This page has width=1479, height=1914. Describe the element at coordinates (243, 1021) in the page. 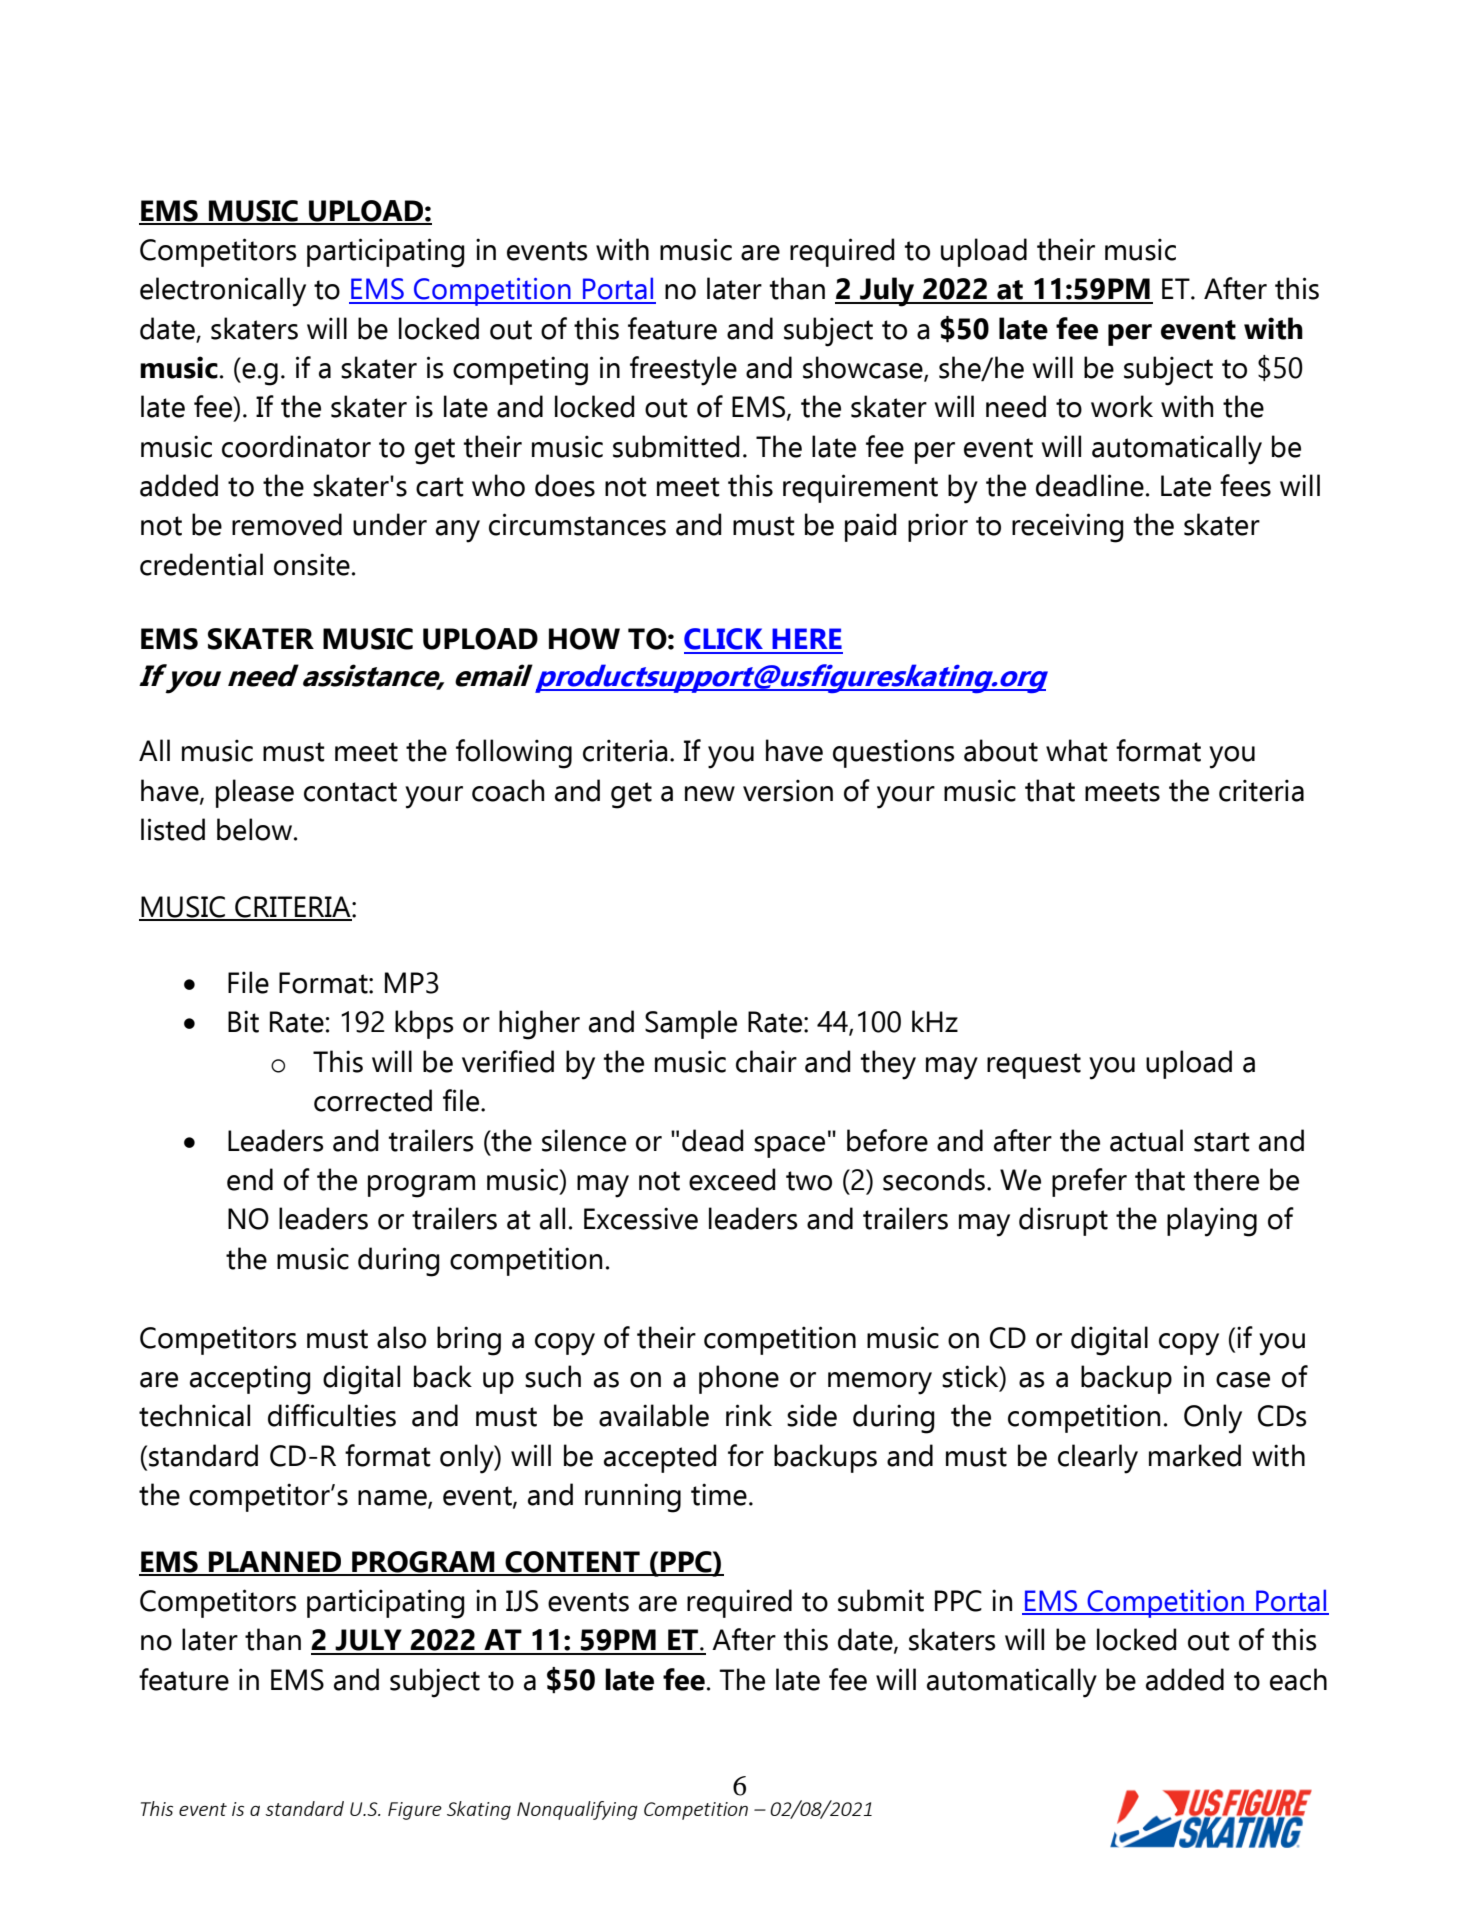

I see `Bit` at that location.
